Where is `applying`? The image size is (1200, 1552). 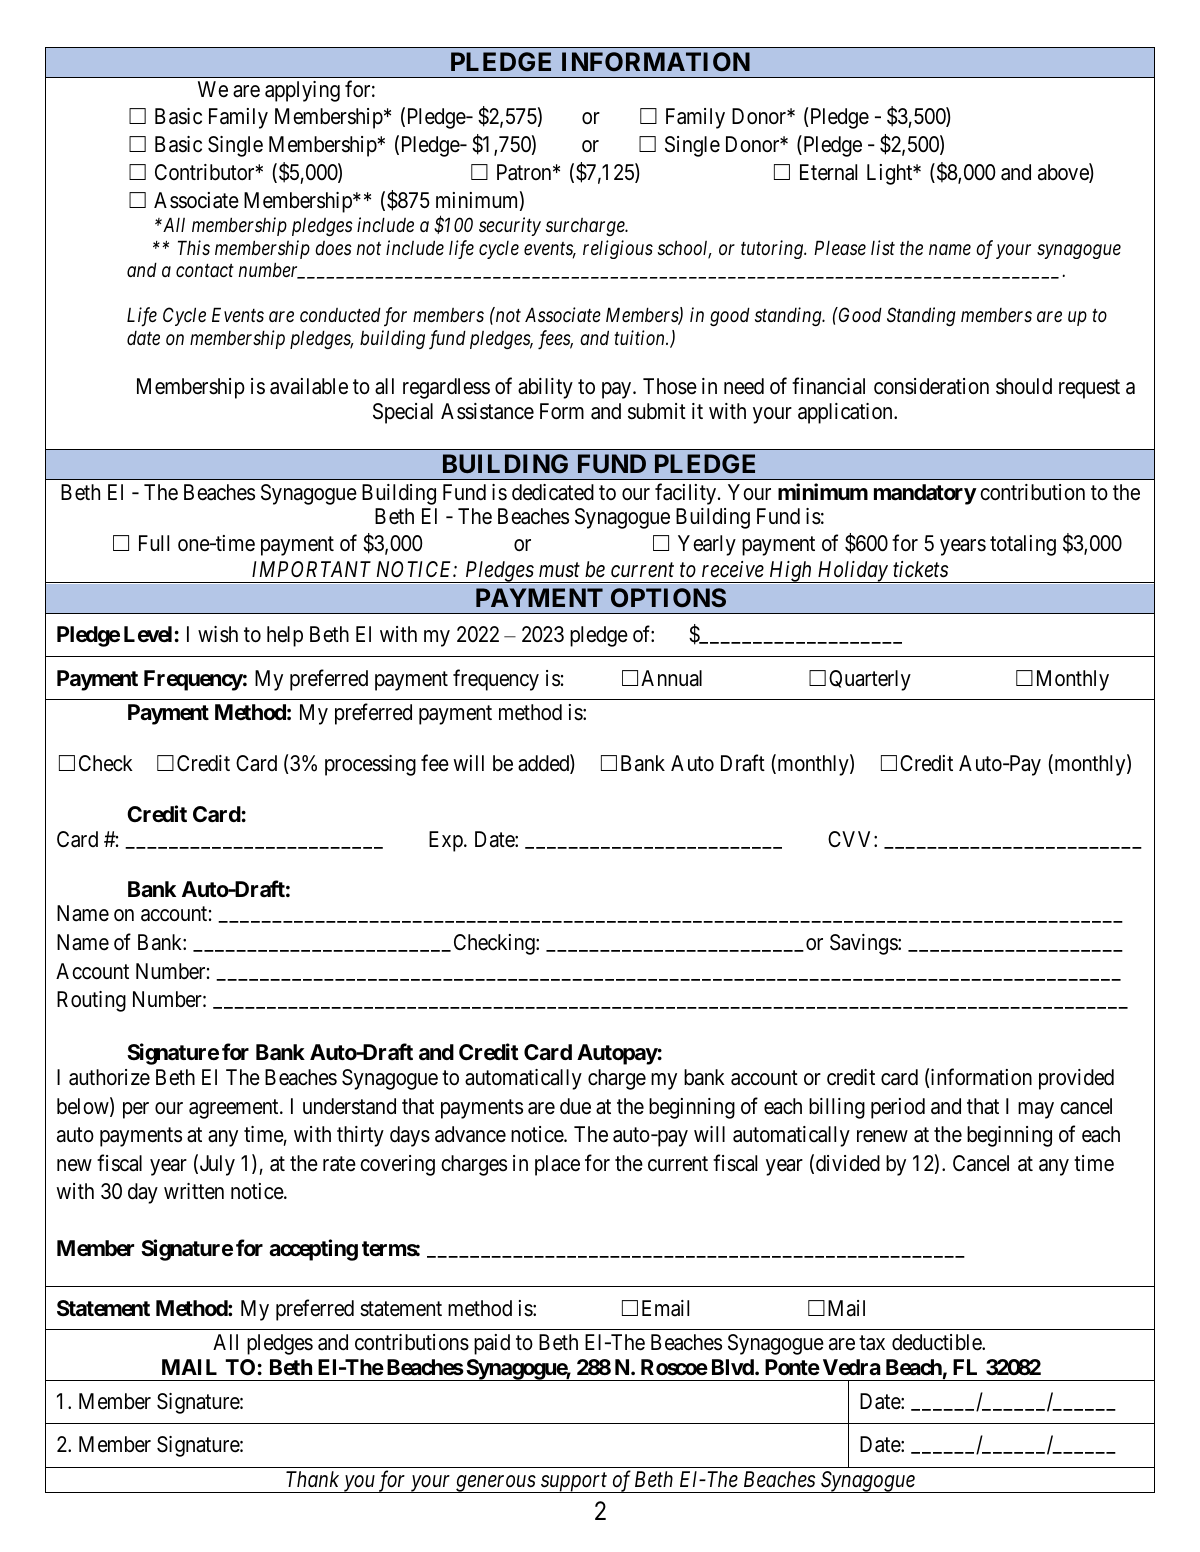
applying is located at coordinates (302, 91).
